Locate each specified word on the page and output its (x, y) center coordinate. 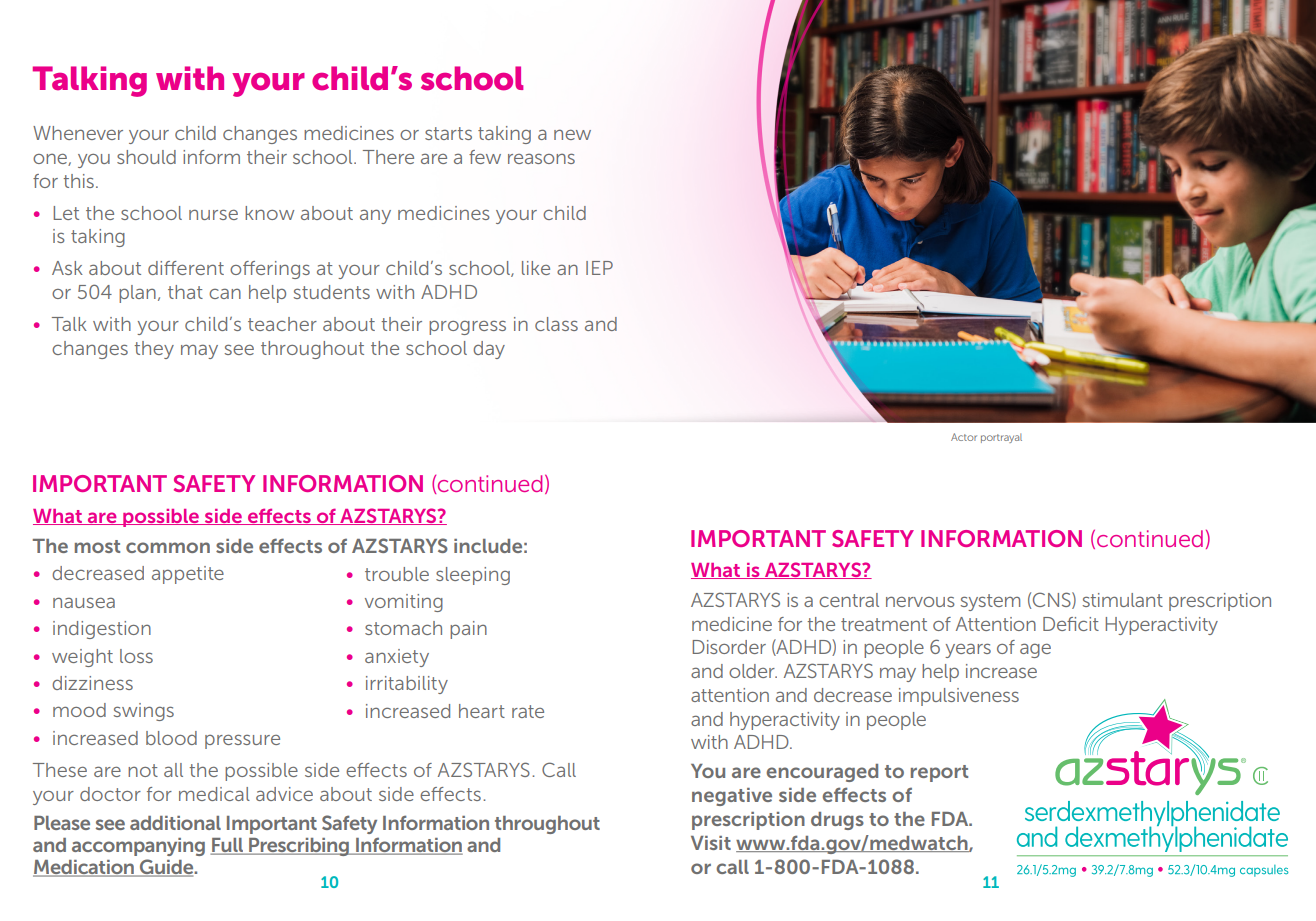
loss (136, 656)
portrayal (1001, 438)
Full (227, 846)
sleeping (473, 576)
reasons (541, 158)
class (556, 324)
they (154, 350)
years (968, 650)
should (146, 157)
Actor (964, 437)
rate (528, 711)
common (168, 547)
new (572, 135)
